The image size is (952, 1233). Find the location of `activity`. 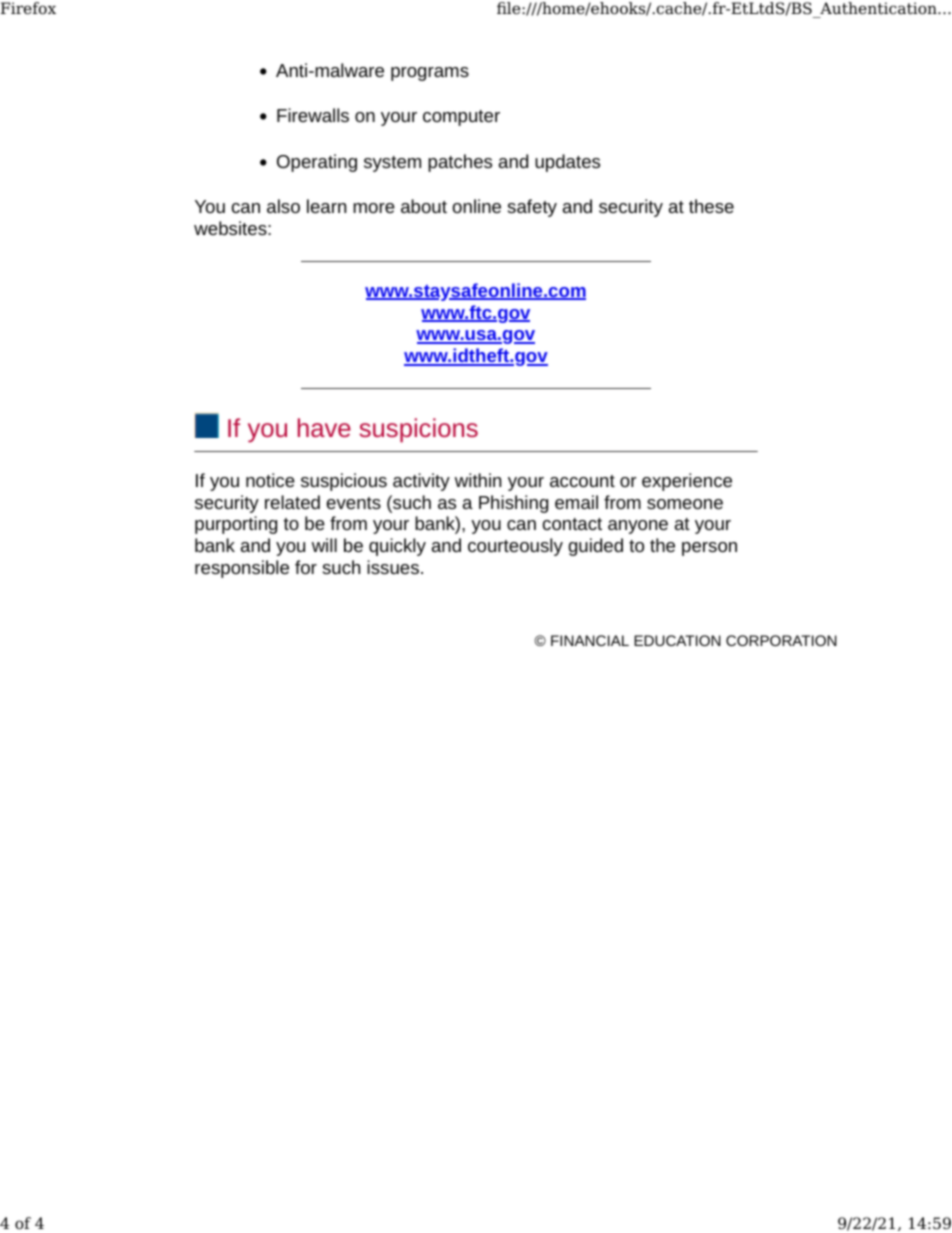

activity is located at coordinates (421, 482).
